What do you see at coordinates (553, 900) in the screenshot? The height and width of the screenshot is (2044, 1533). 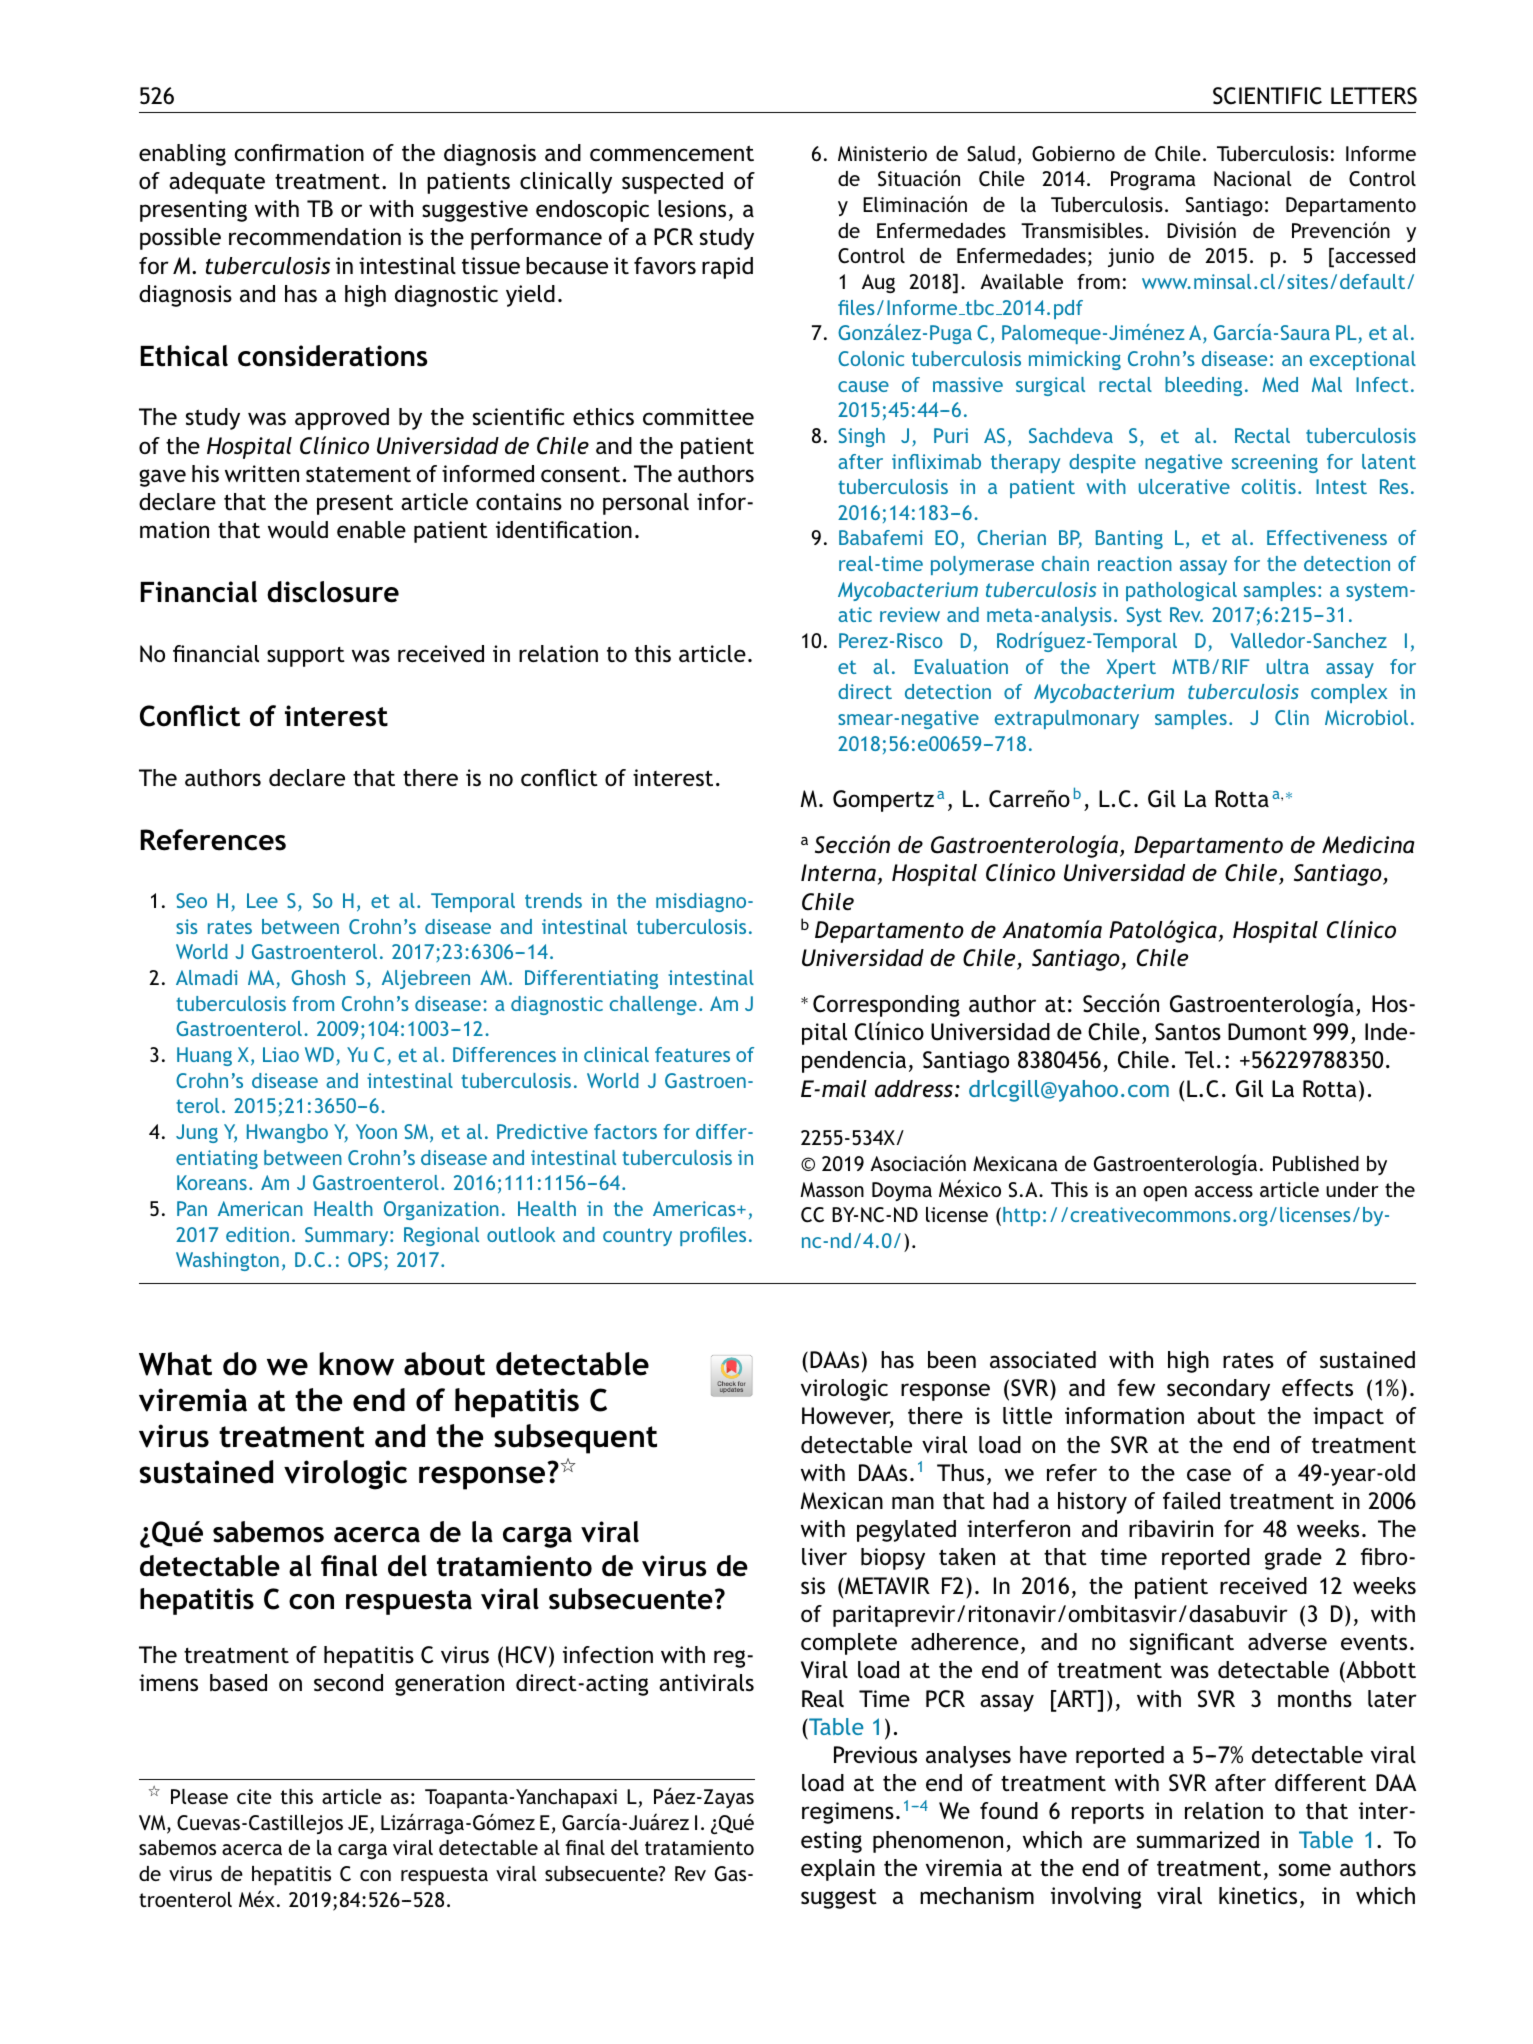 I see `trends` at bounding box center [553, 900].
